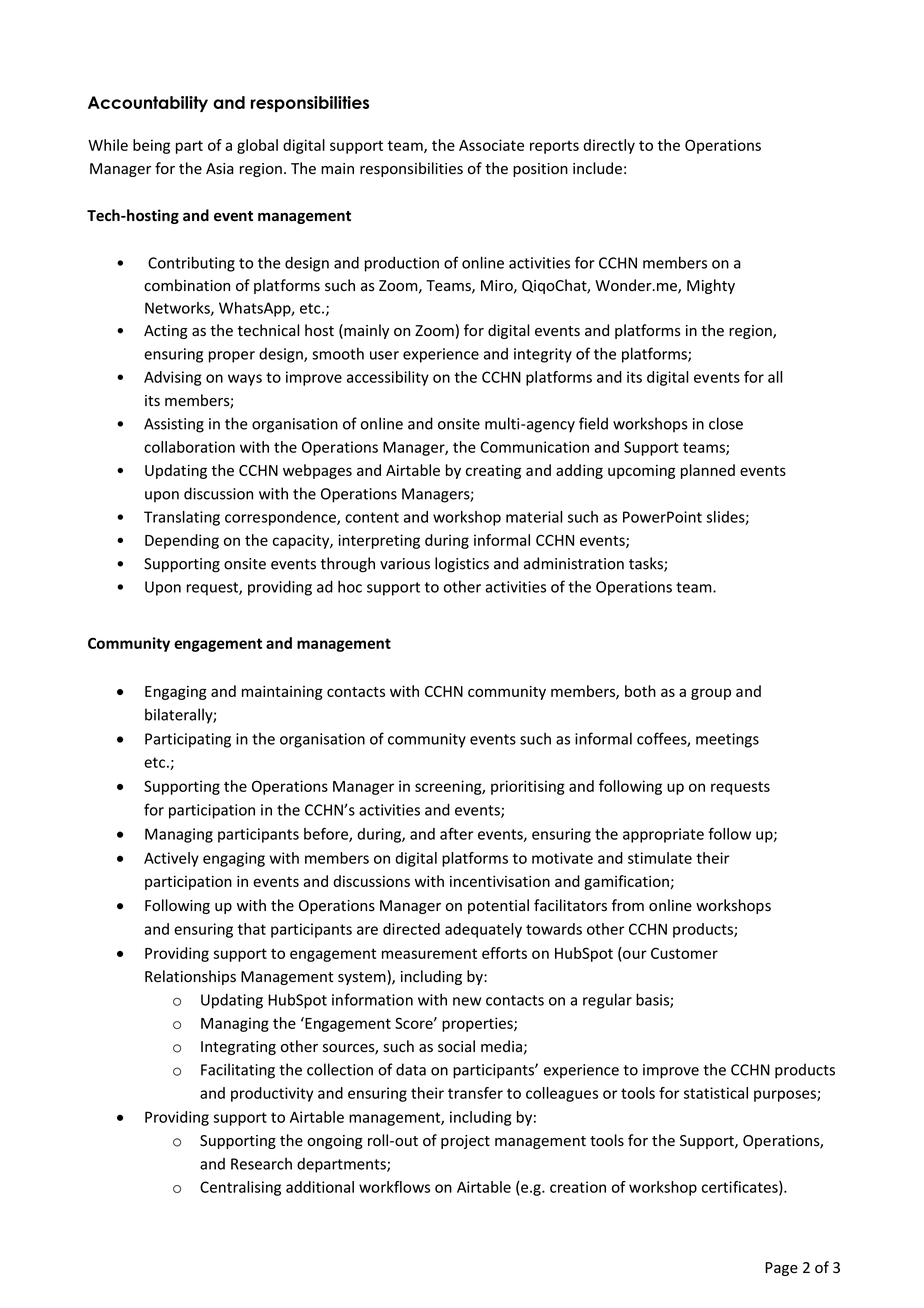 The height and width of the image is (1308, 924). Describe the element at coordinates (609, 146) in the image. I see `directly` at that location.
